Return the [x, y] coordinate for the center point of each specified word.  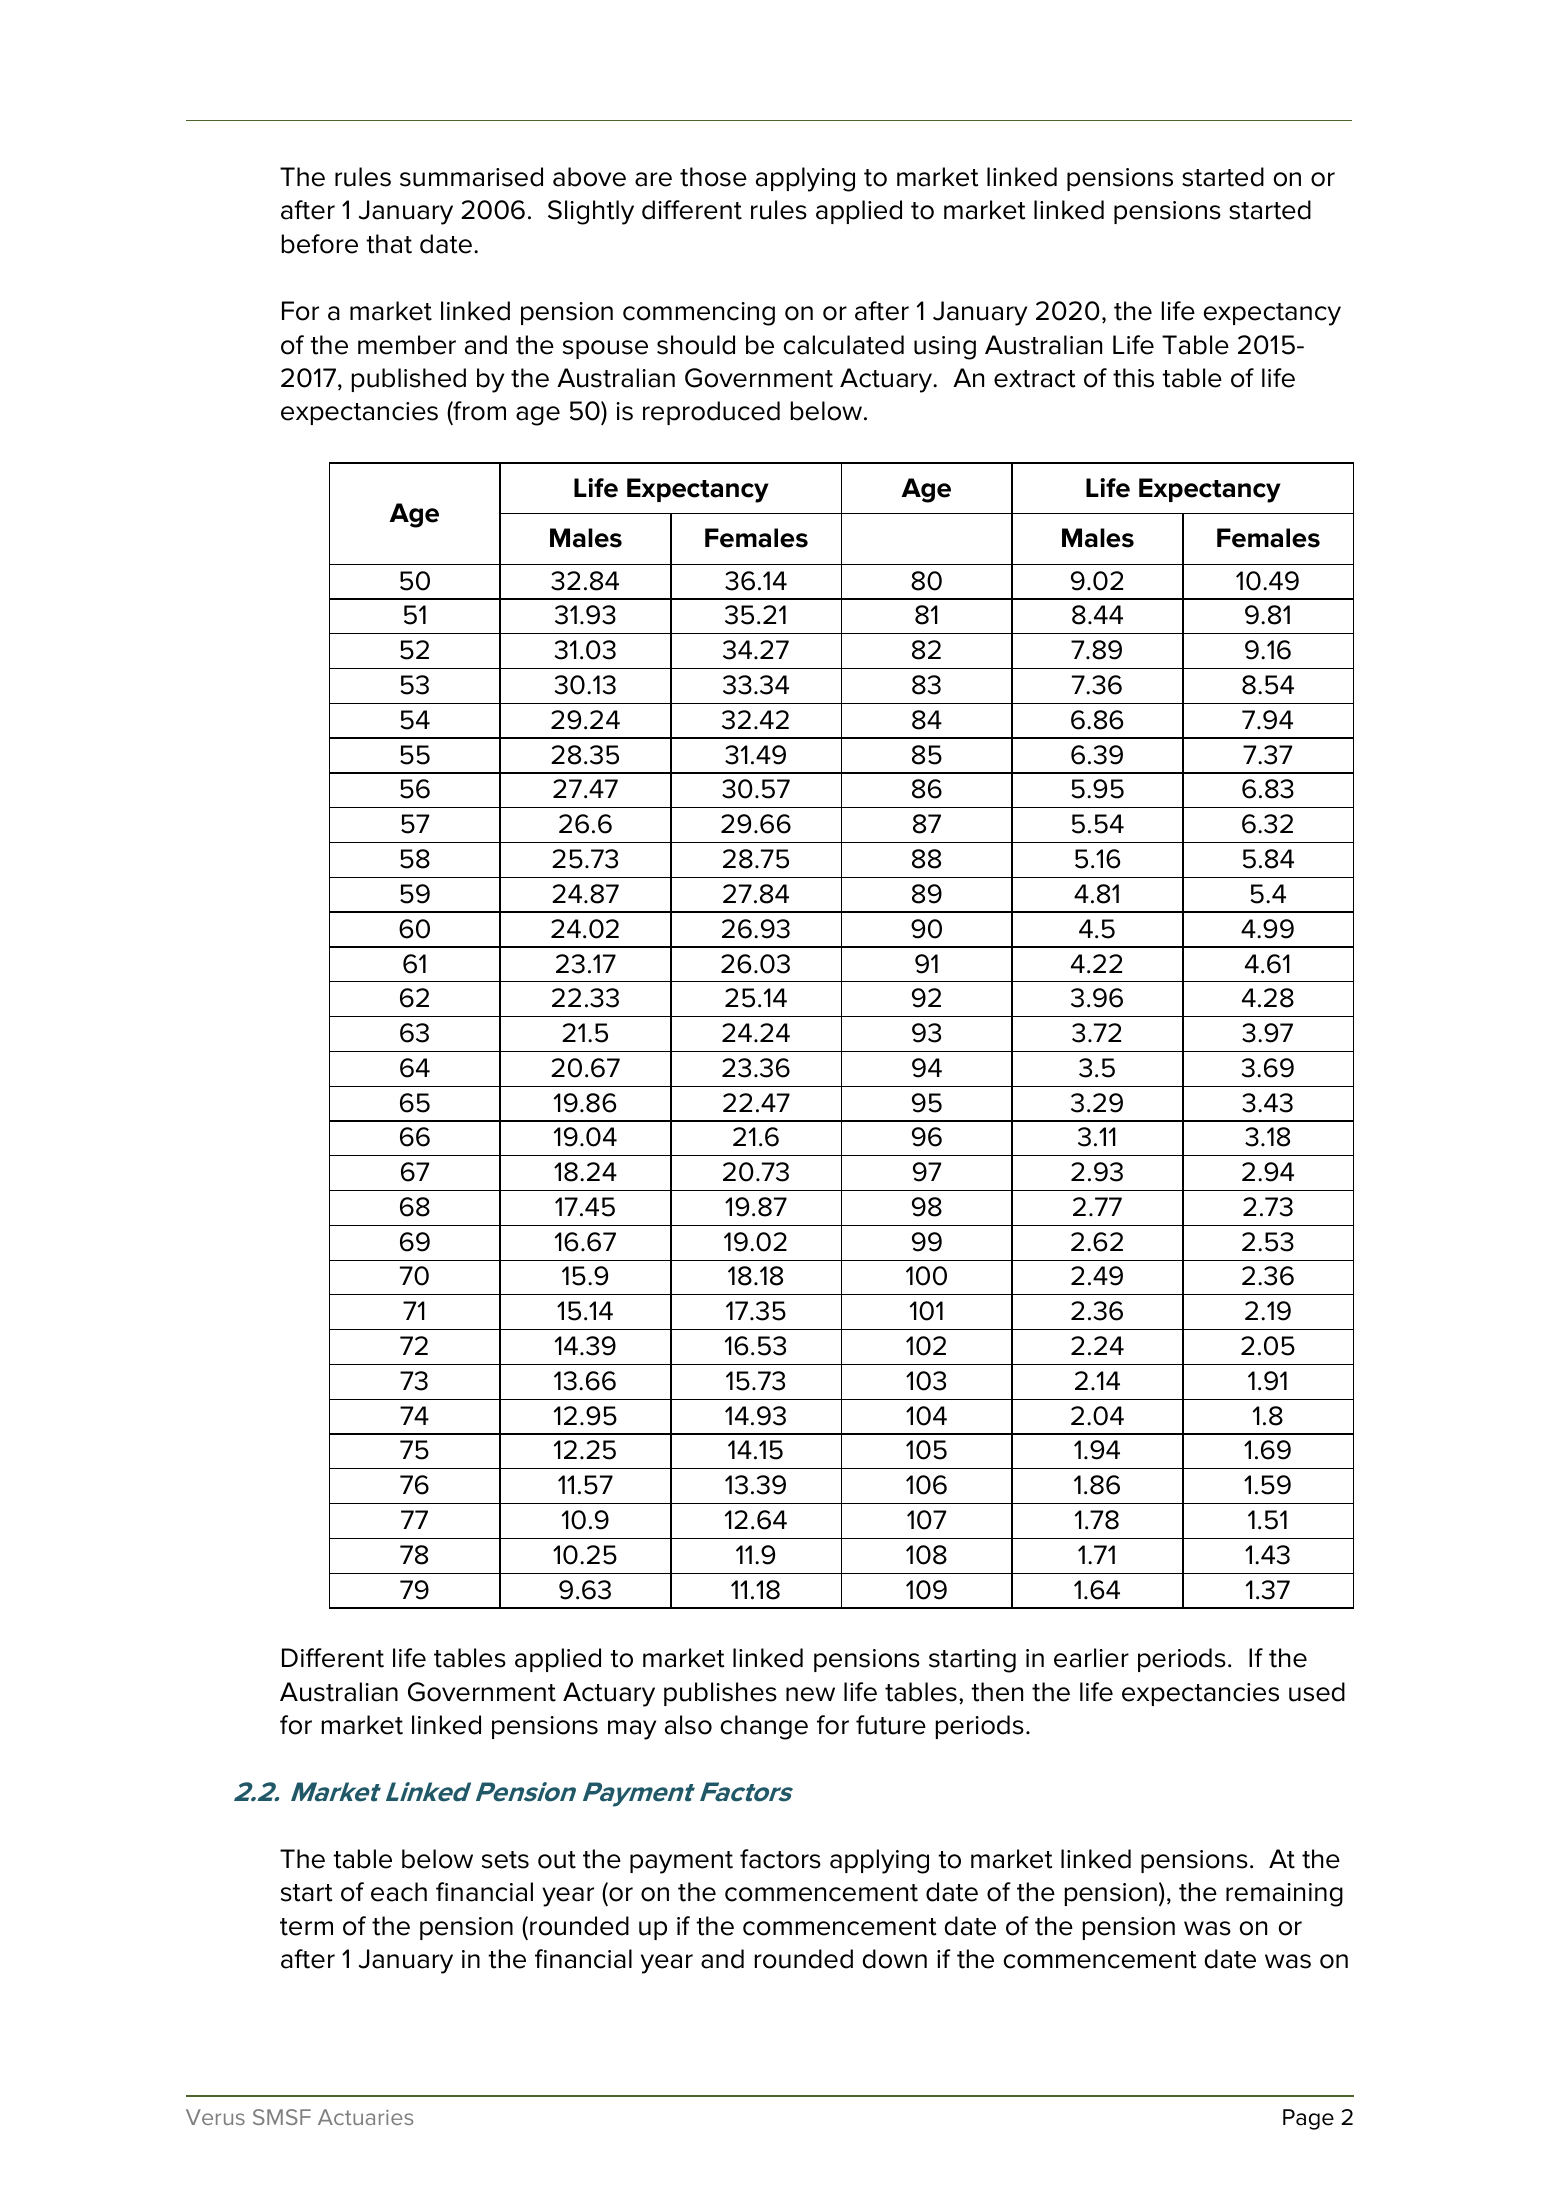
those [713, 177]
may [632, 1730]
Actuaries [365, 2117]
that [389, 244]
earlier [1091, 1658]
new [810, 1694]
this [1133, 378]
